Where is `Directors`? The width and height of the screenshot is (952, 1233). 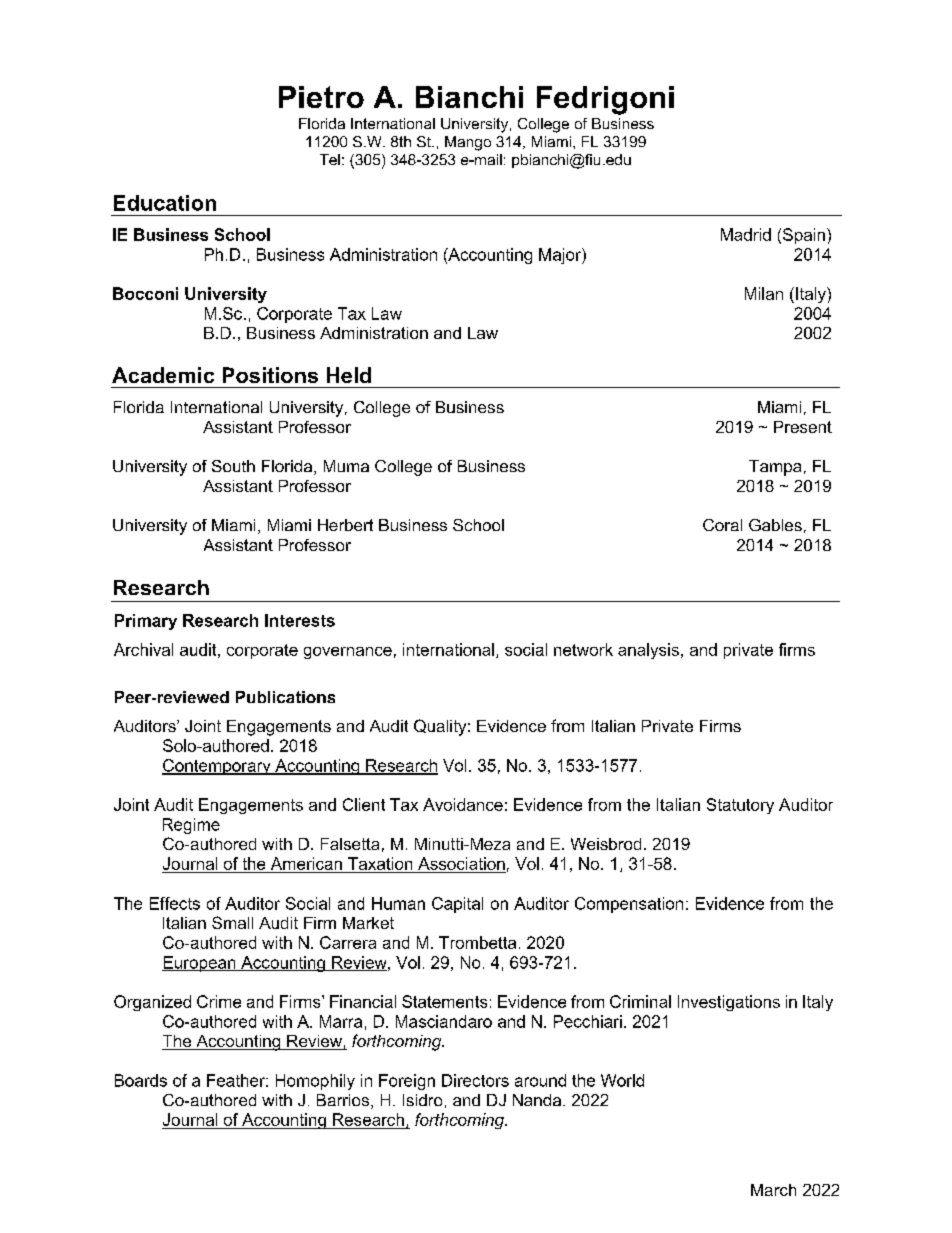
Directors is located at coordinates (475, 1080).
